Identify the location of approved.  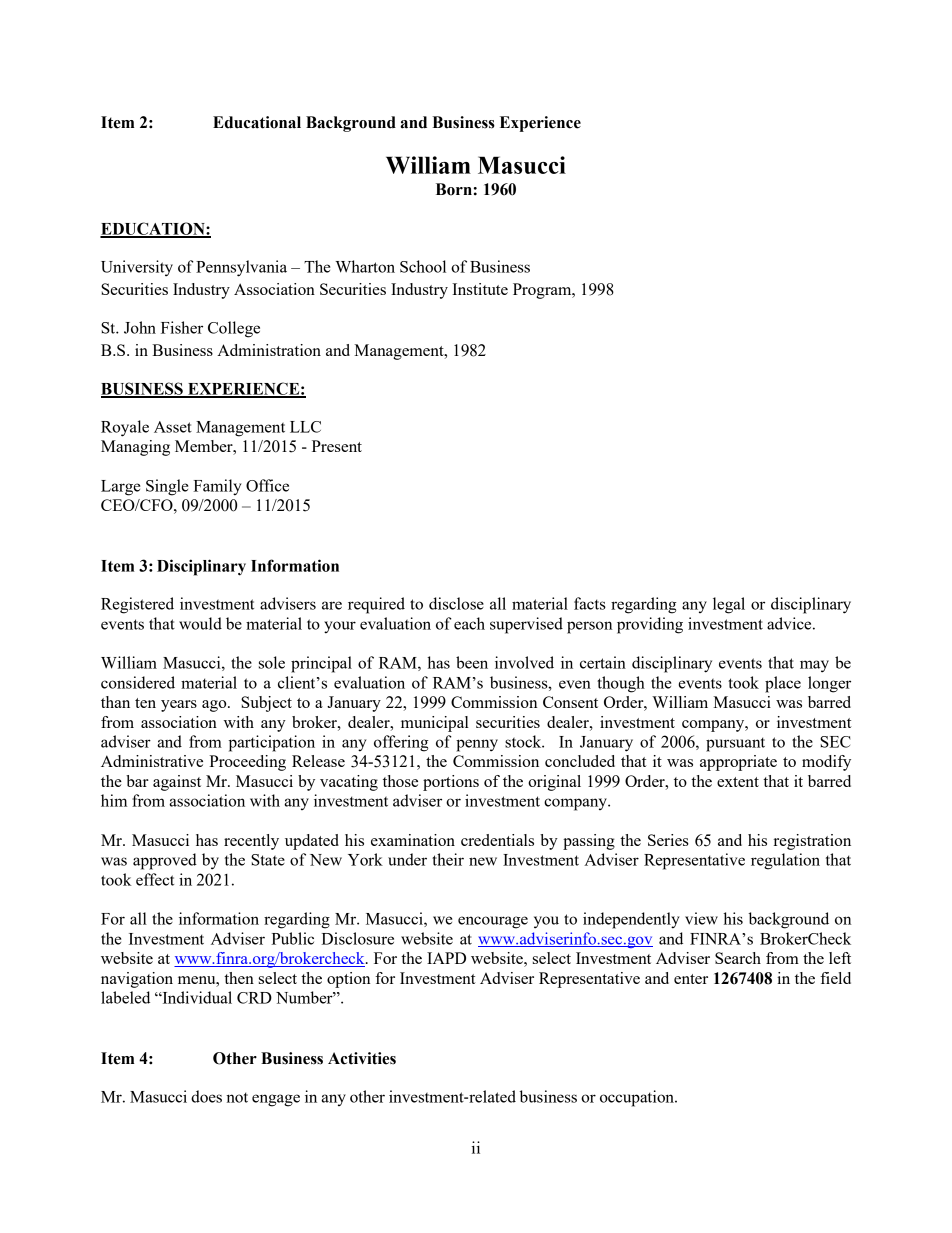
(165, 861).
